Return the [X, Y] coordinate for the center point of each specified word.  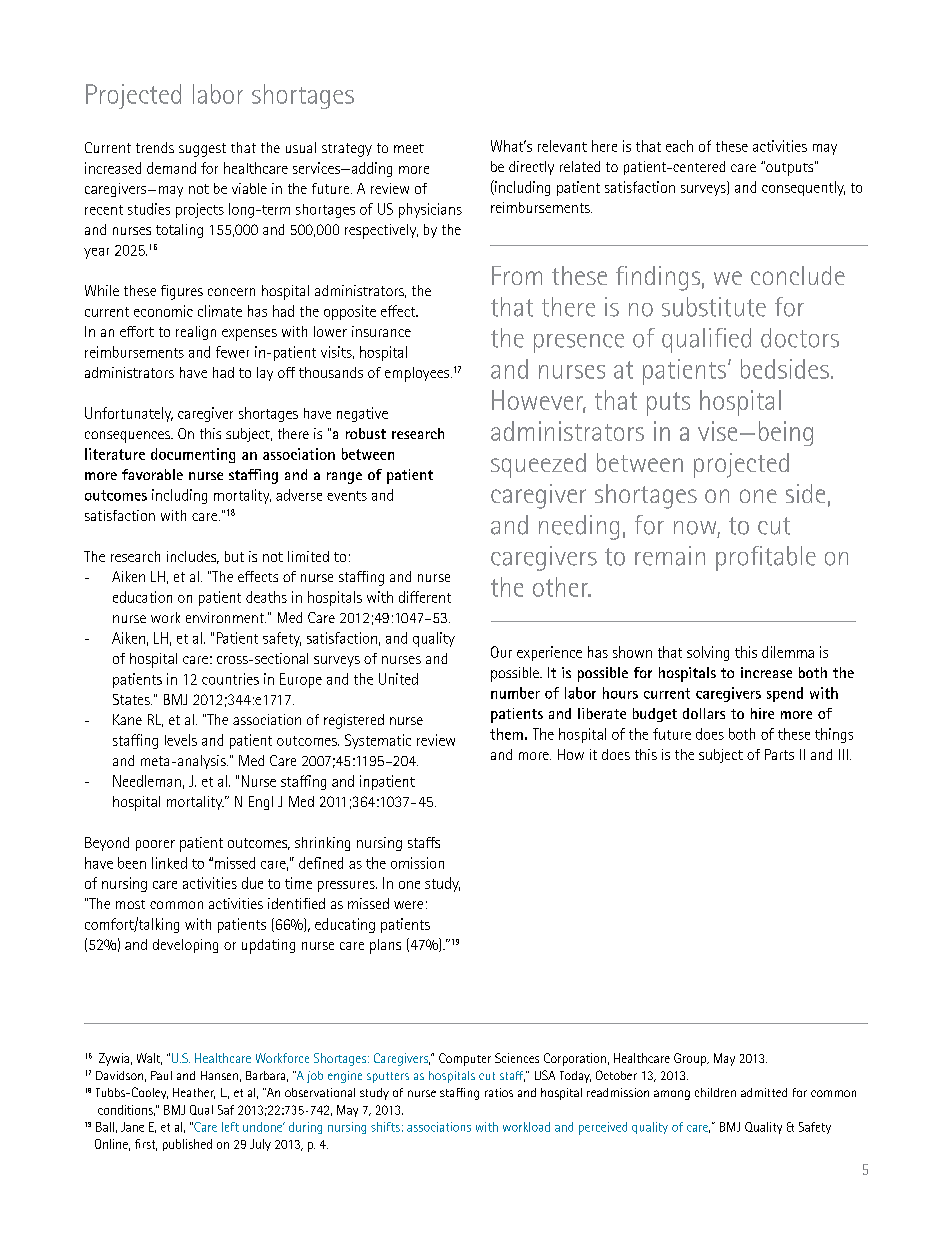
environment [226, 617]
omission [417, 863]
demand [171, 168]
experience [549, 653]
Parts [779, 754]
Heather [194, 1093]
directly [531, 168]
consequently [803, 188]
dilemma [788, 652]
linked [169, 863]
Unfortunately [129, 414]
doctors [800, 338]
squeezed [538, 465]
